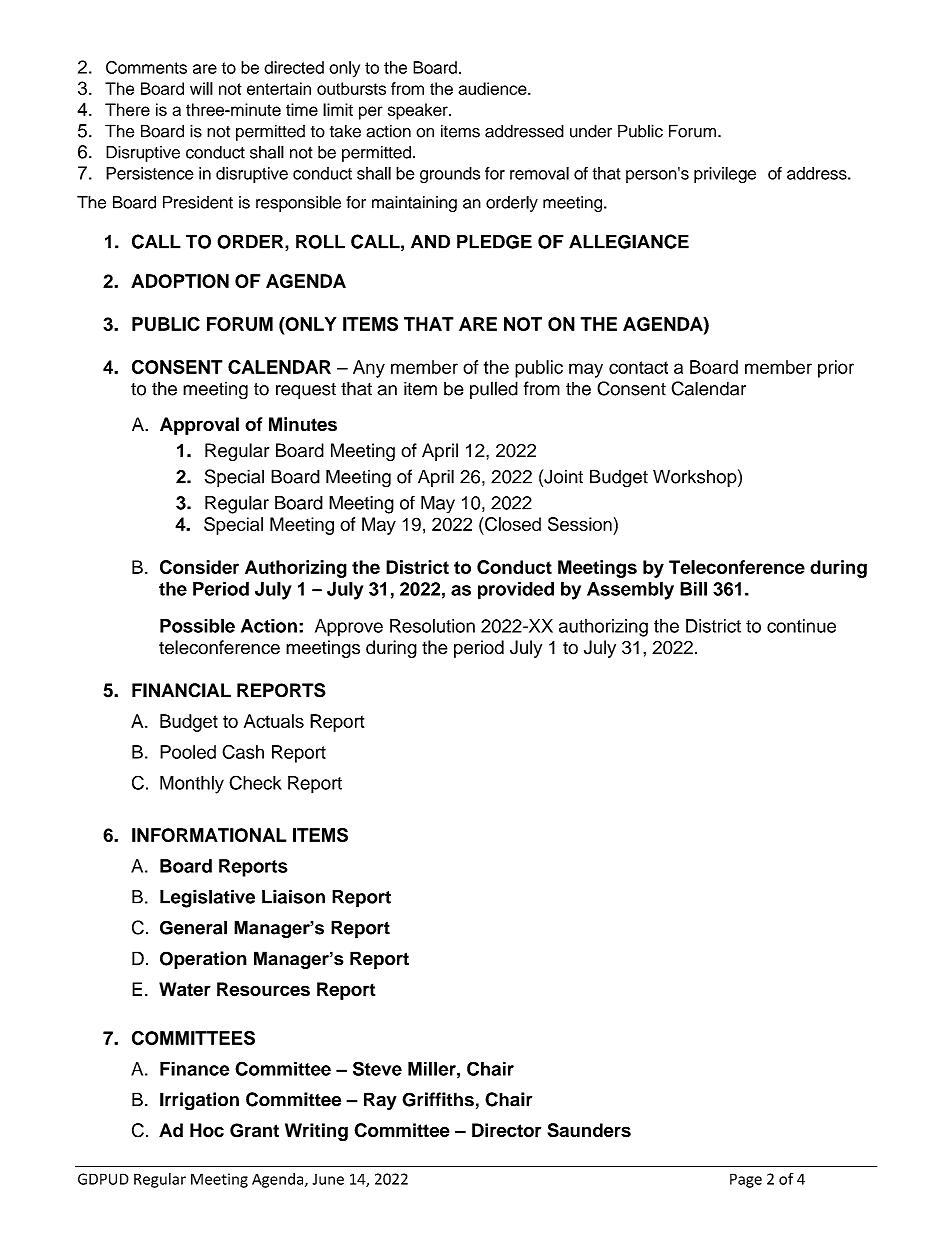 The image size is (952, 1233). Describe the element at coordinates (506, 1130) in the image. I see `Director` at that location.
